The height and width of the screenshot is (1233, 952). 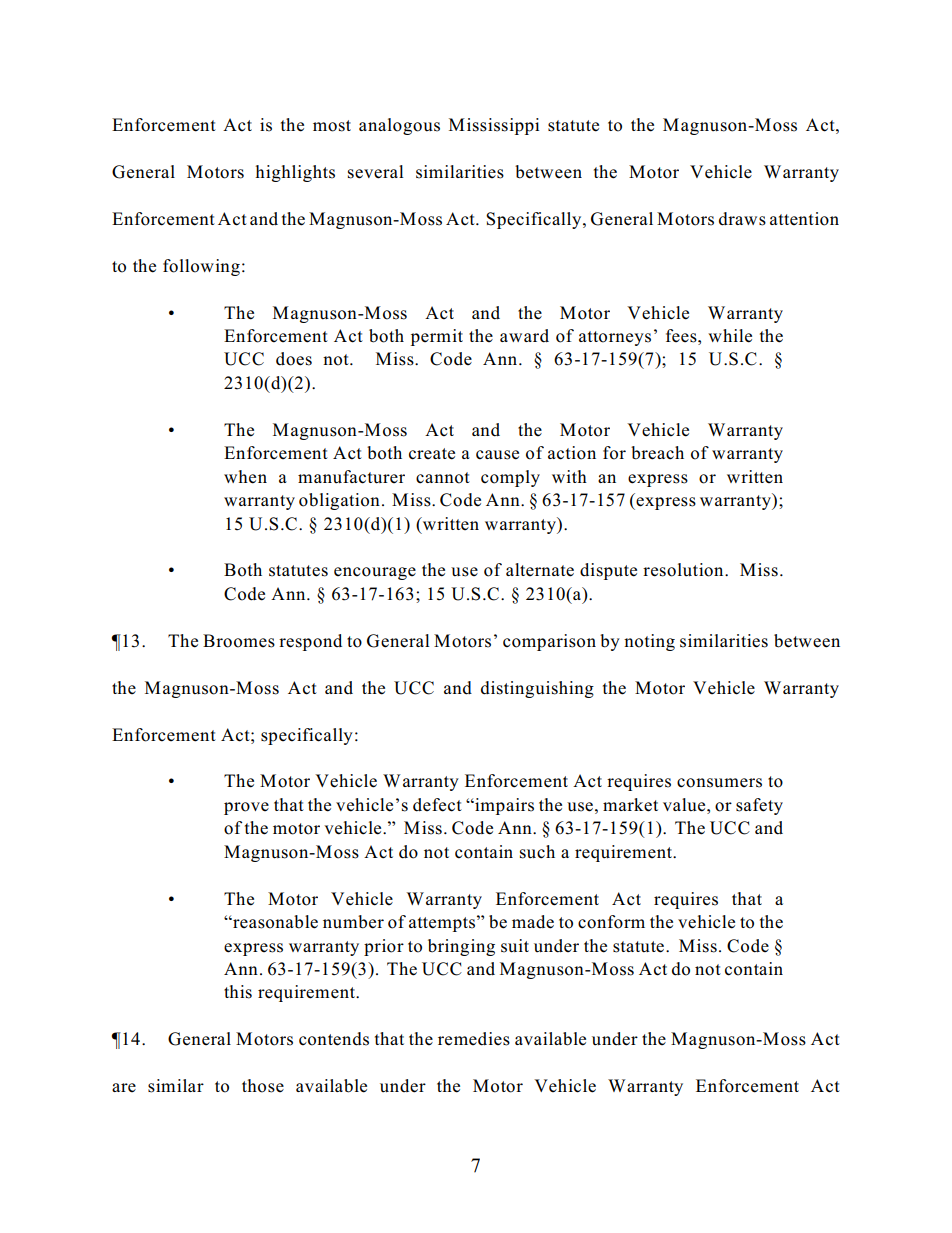 I want to click on highlights, so click(x=295, y=173).
